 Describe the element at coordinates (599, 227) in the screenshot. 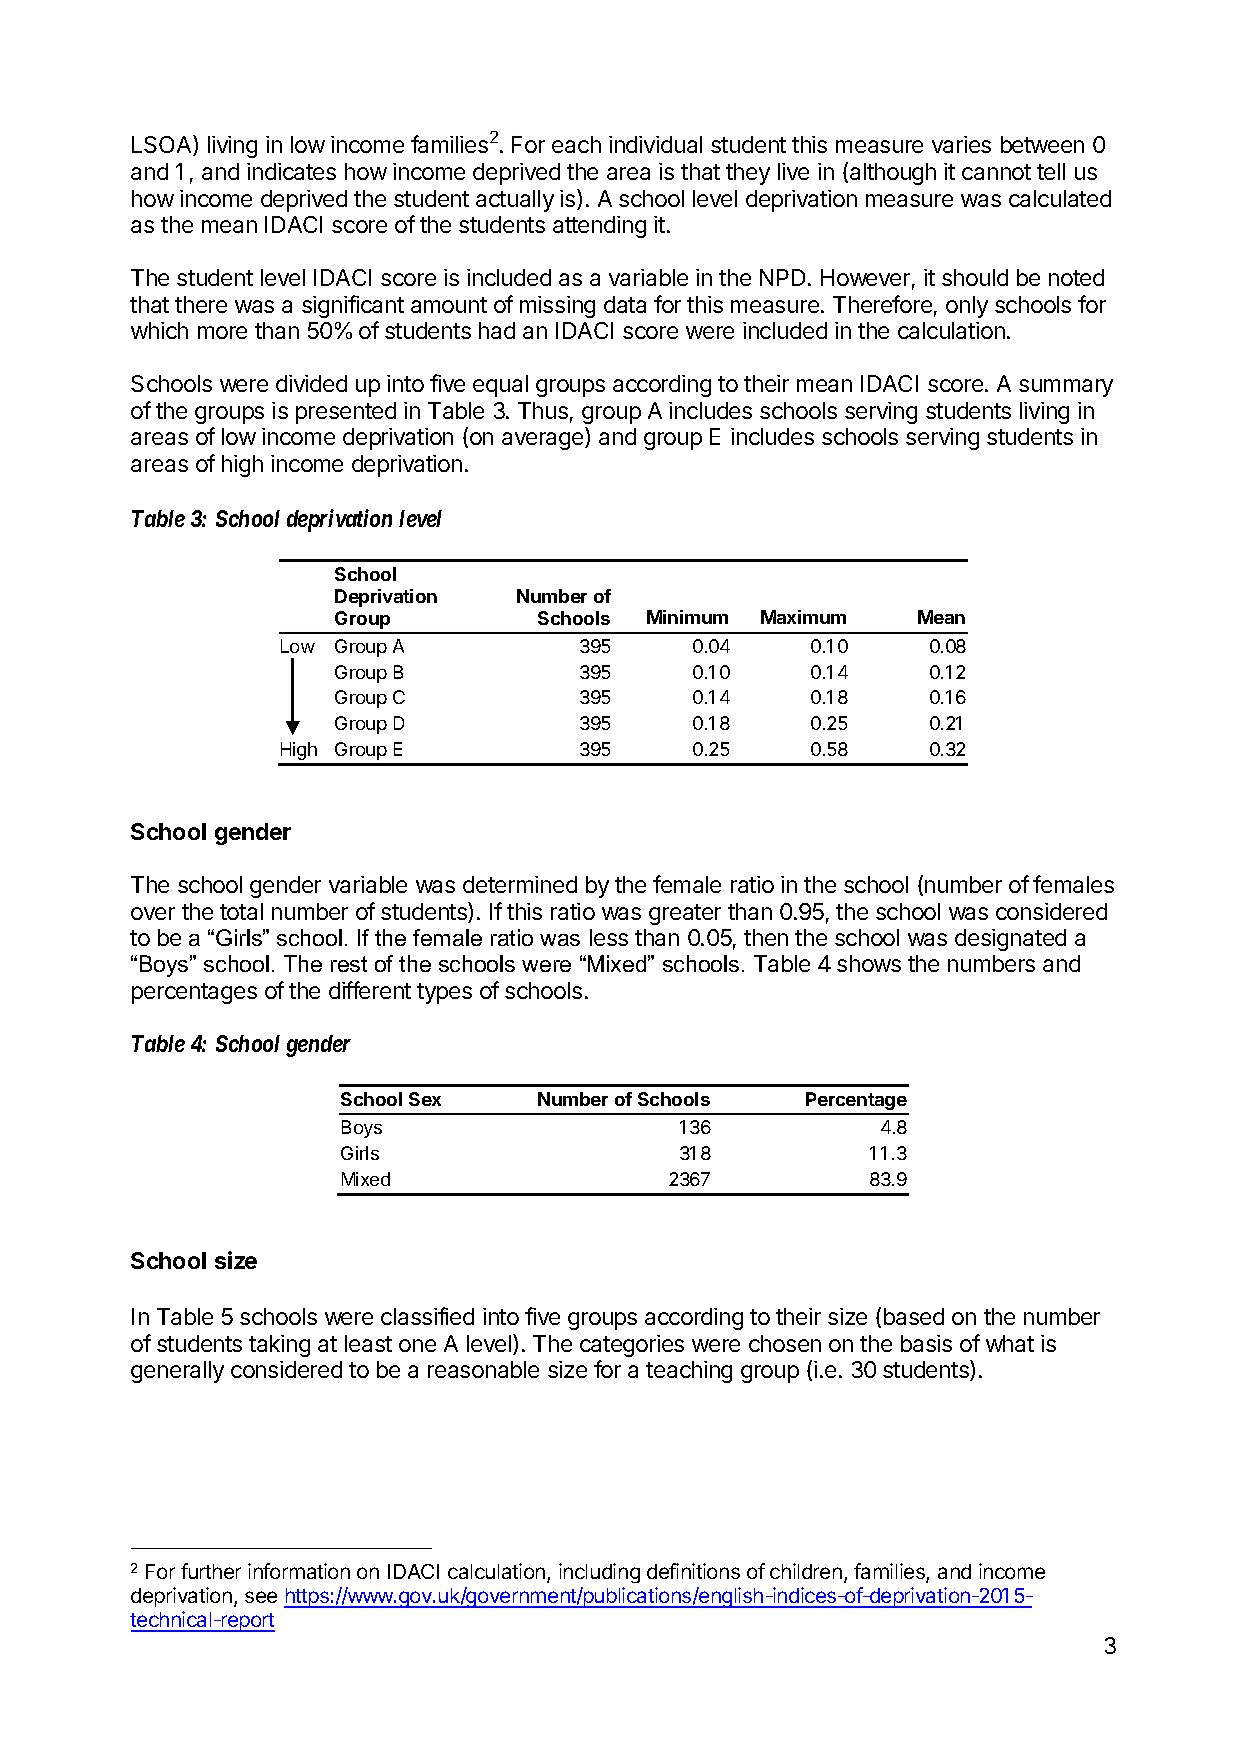

I see `attending` at that location.
